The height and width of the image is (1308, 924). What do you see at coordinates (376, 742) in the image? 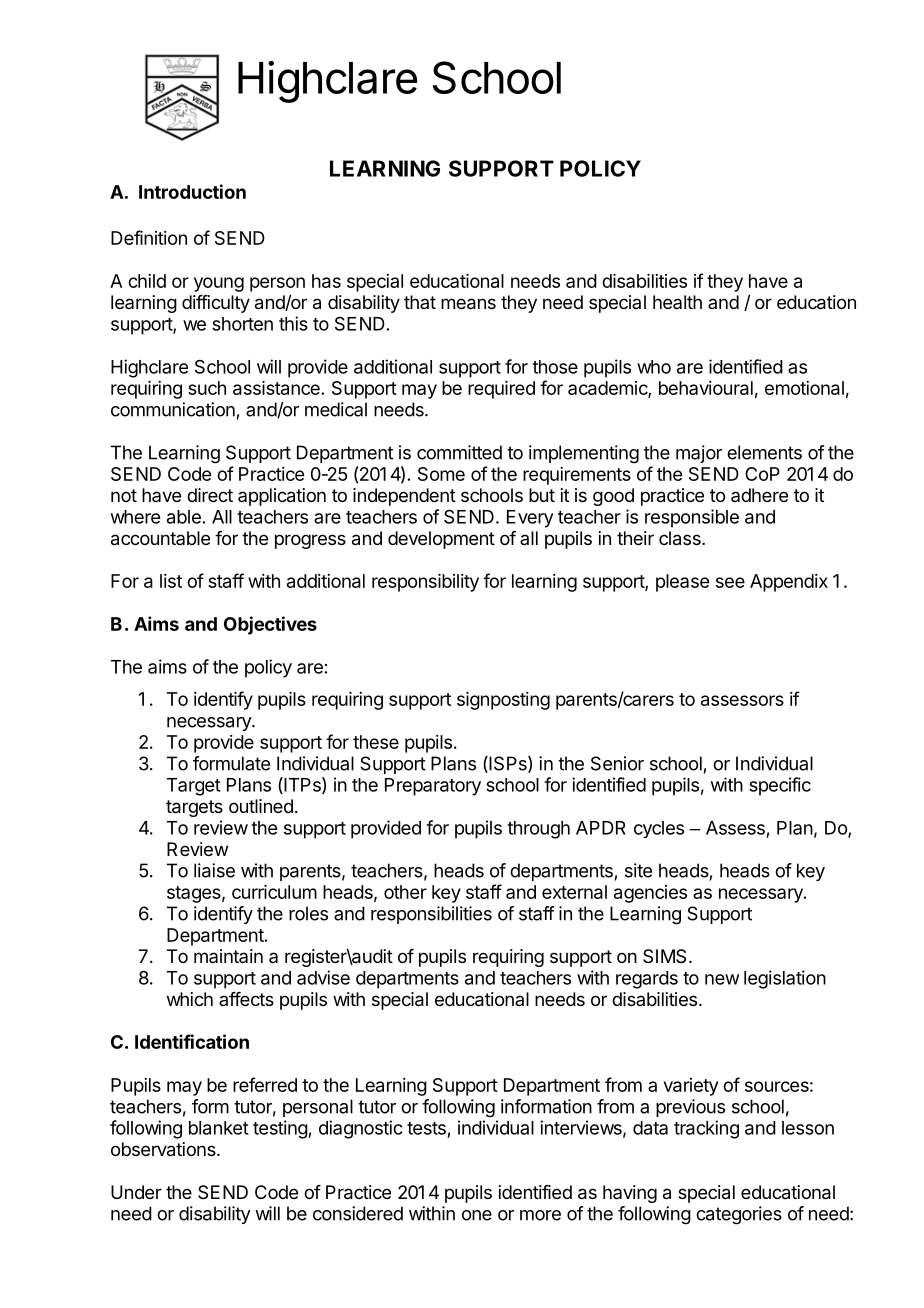
I see `these` at bounding box center [376, 742].
